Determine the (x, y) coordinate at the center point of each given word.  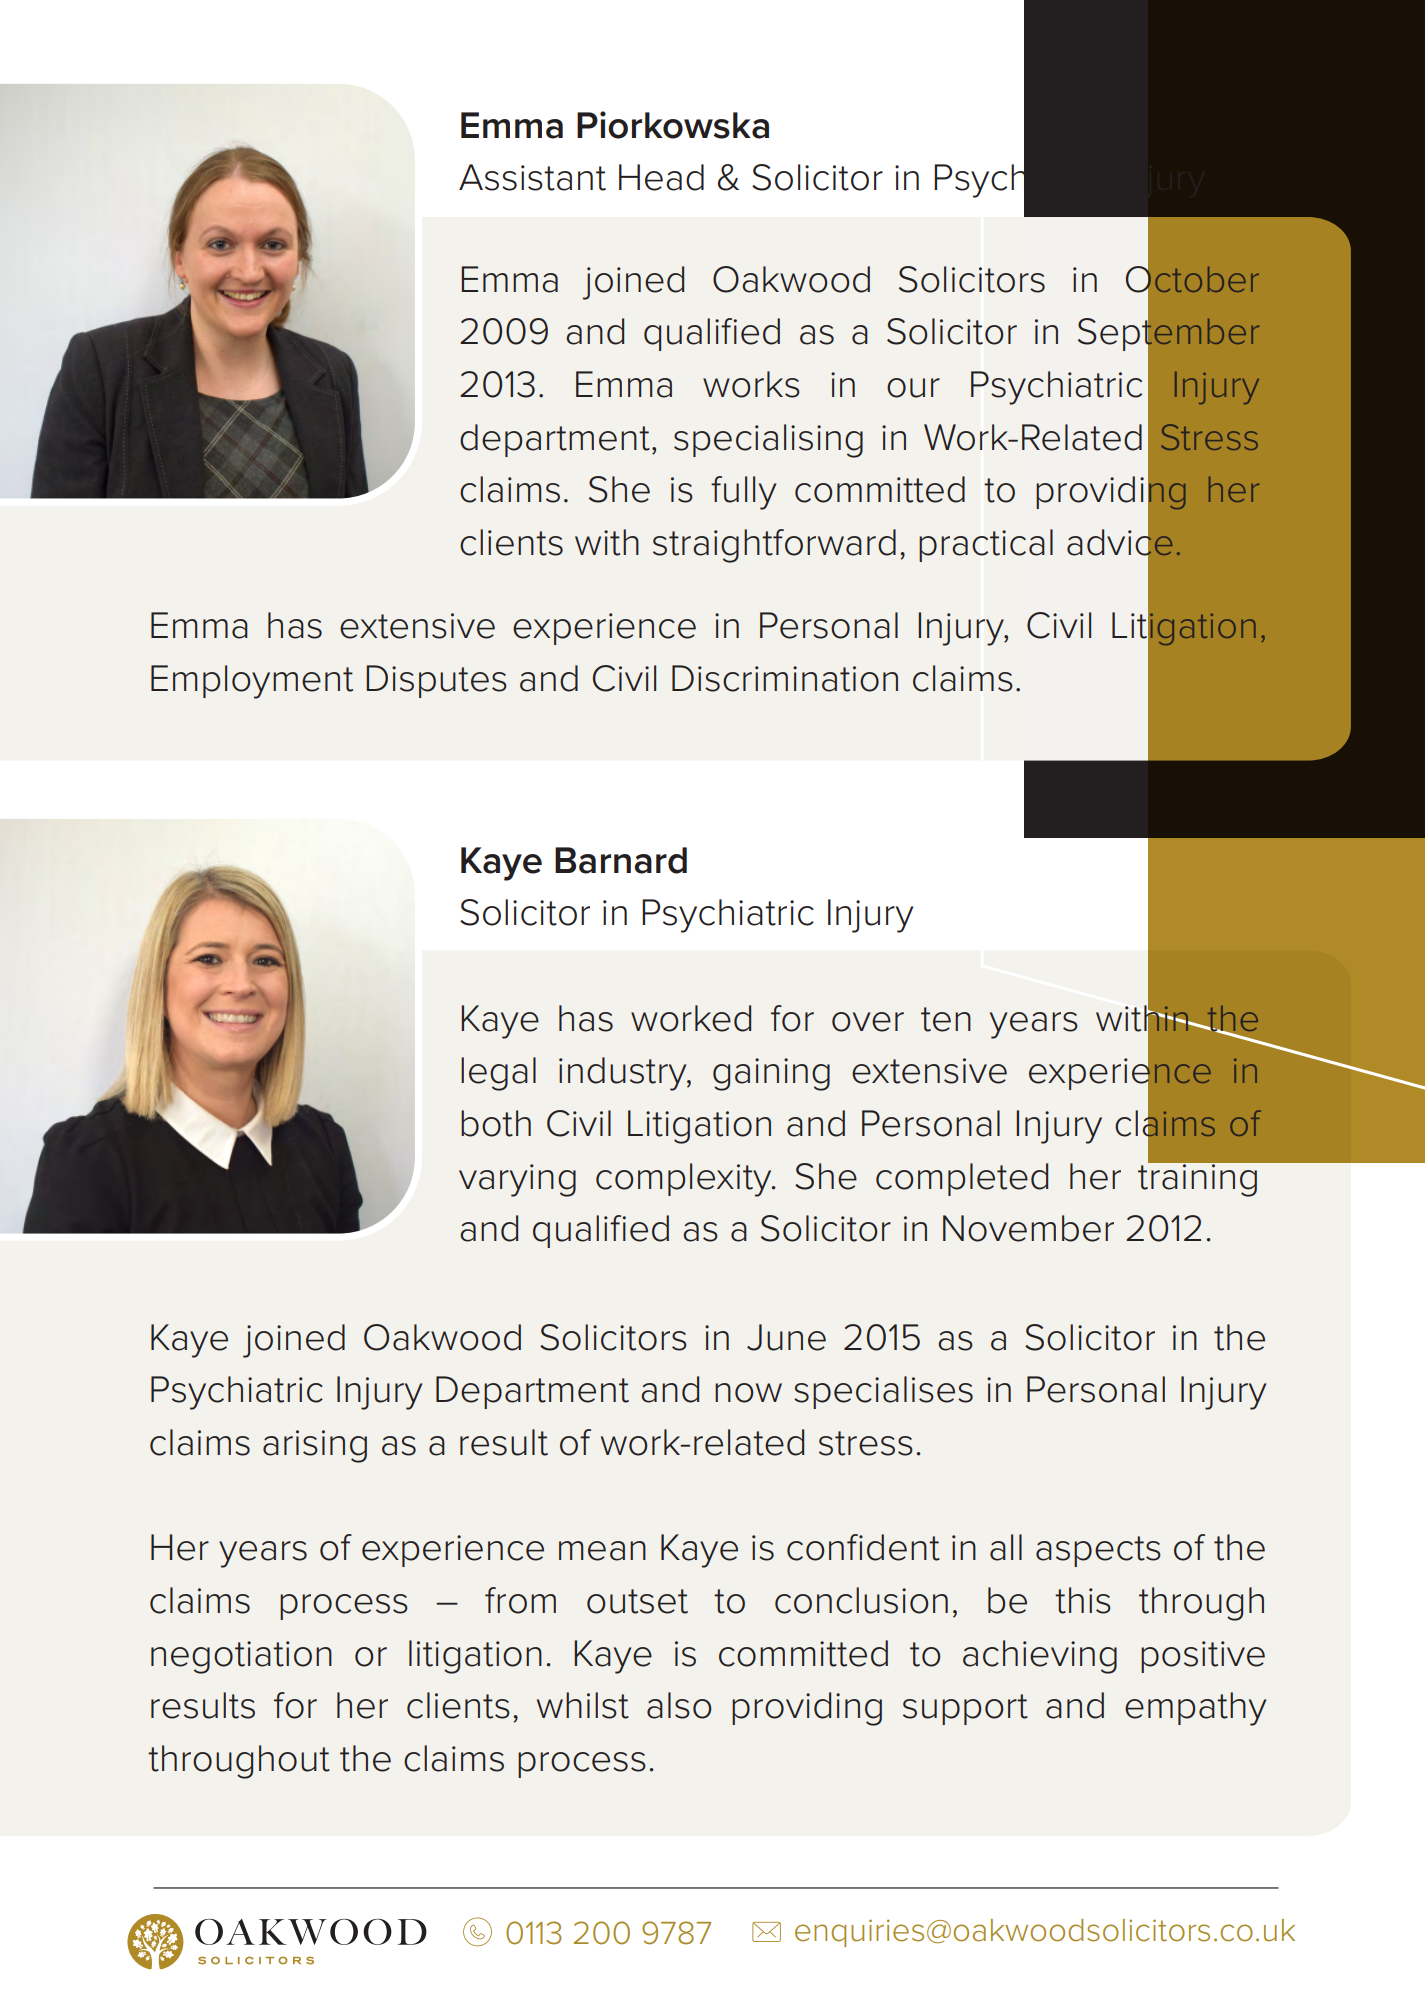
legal (498, 1074)
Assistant (532, 177)
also (679, 1705)
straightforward (774, 546)
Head (661, 177)
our (913, 388)
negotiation (241, 1657)
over (868, 1022)
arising (315, 1446)
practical (986, 545)
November (1028, 1228)
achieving (1040, 1657)
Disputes (436, 681)
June (786, 1337)
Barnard (621, 860)
